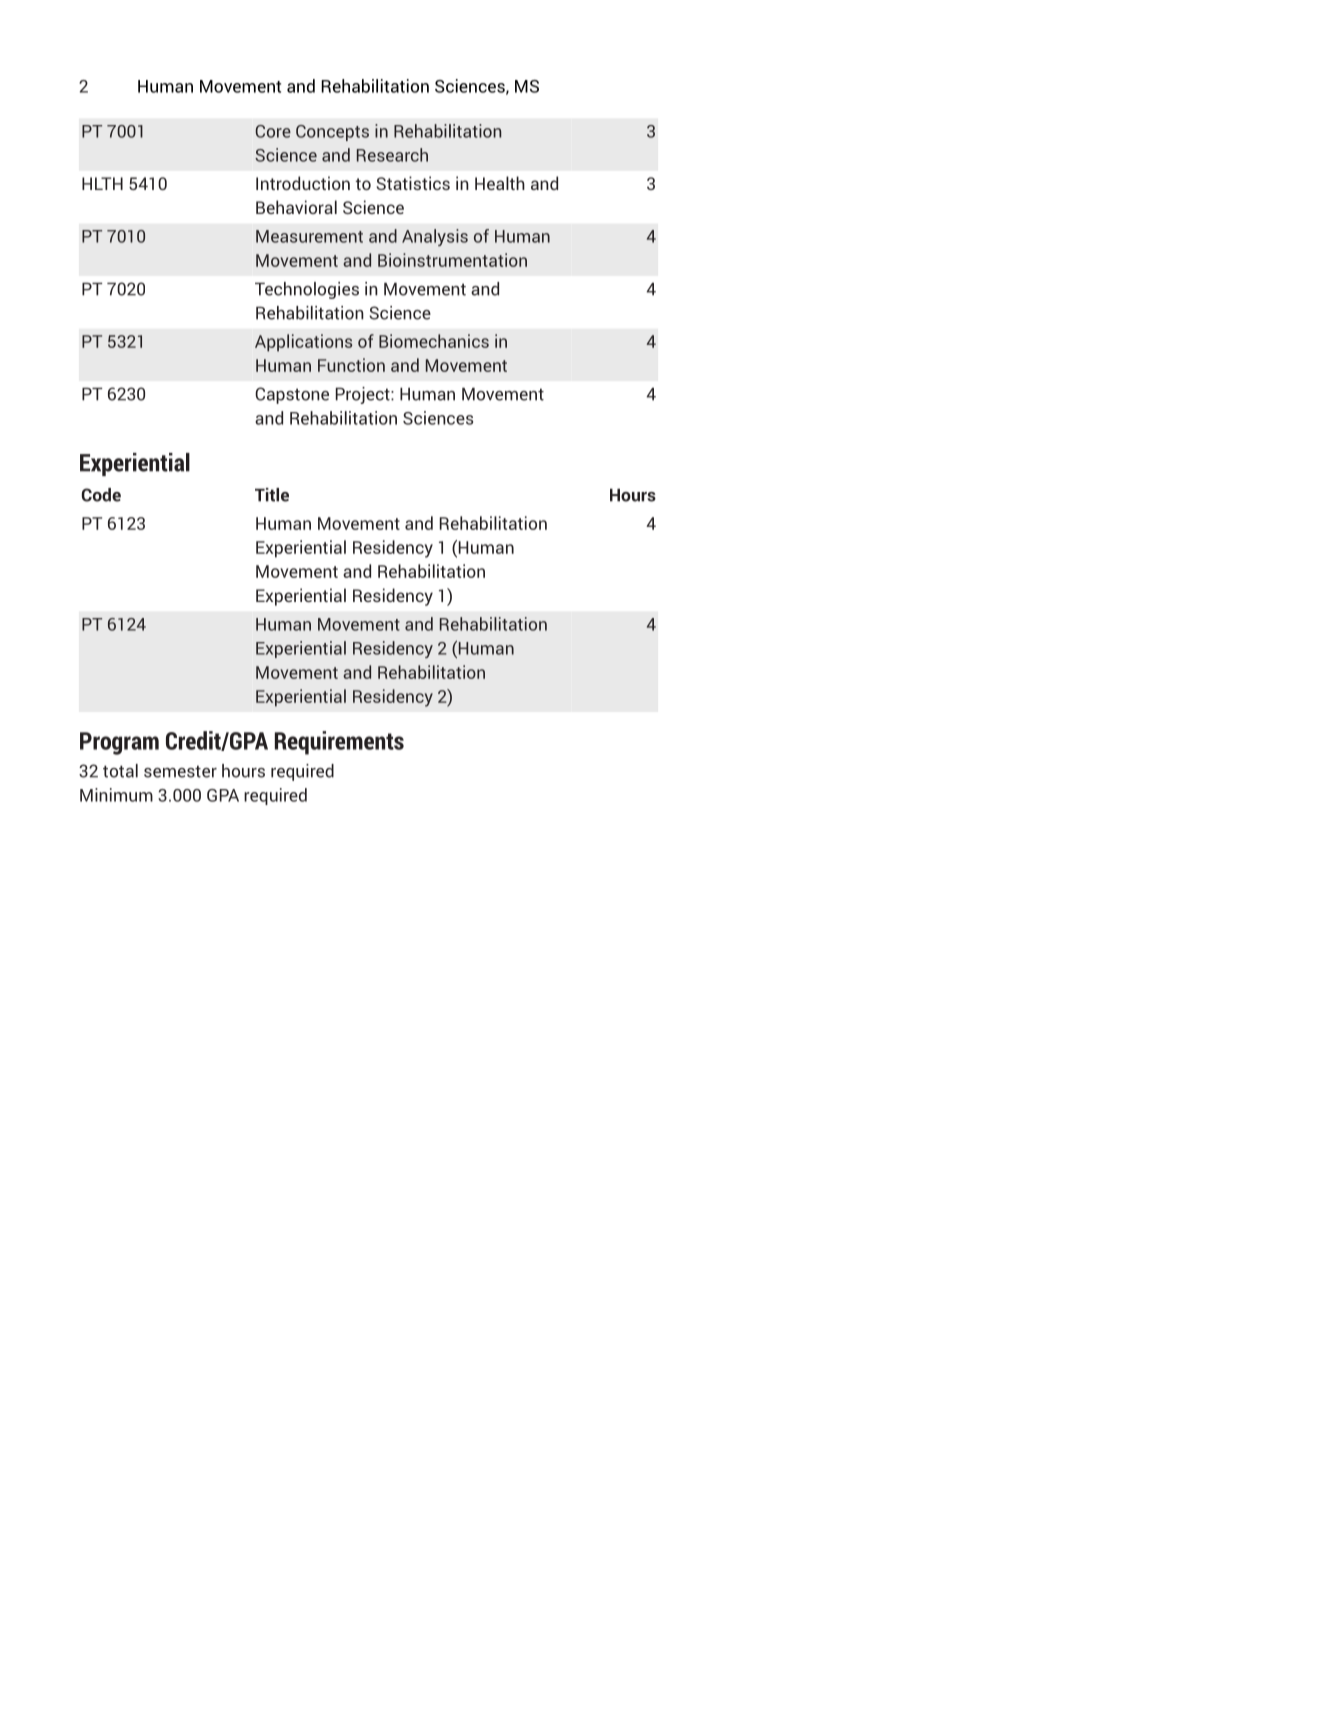  What do you see at coordinates (273, 131) in the screenshot?
I see `Core` at bounding box center [273, 131].
